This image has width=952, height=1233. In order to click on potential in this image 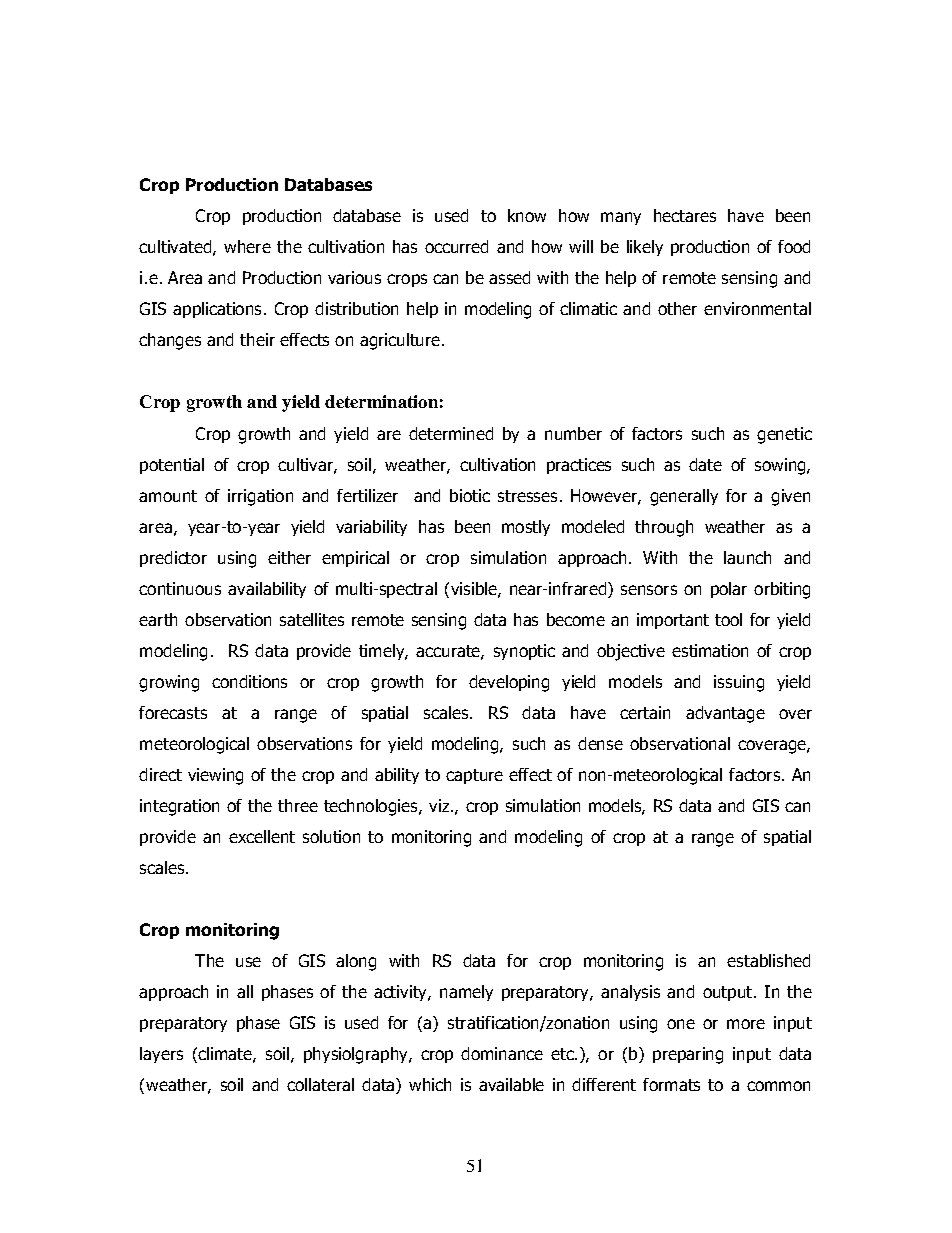, I will do `click(172, 466)`.
